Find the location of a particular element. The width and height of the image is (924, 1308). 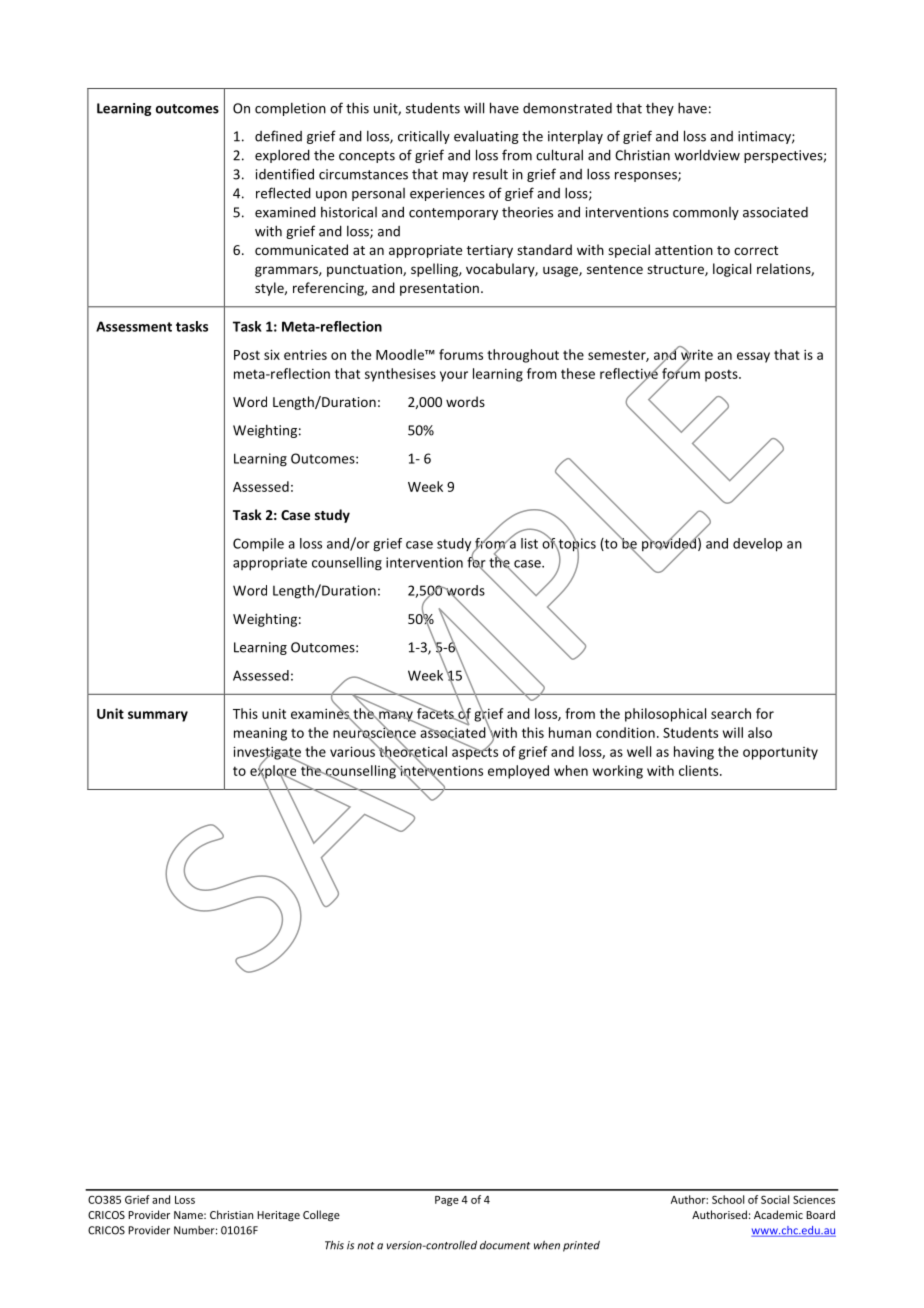

Heritage is located at coordinates (278, 1216).
